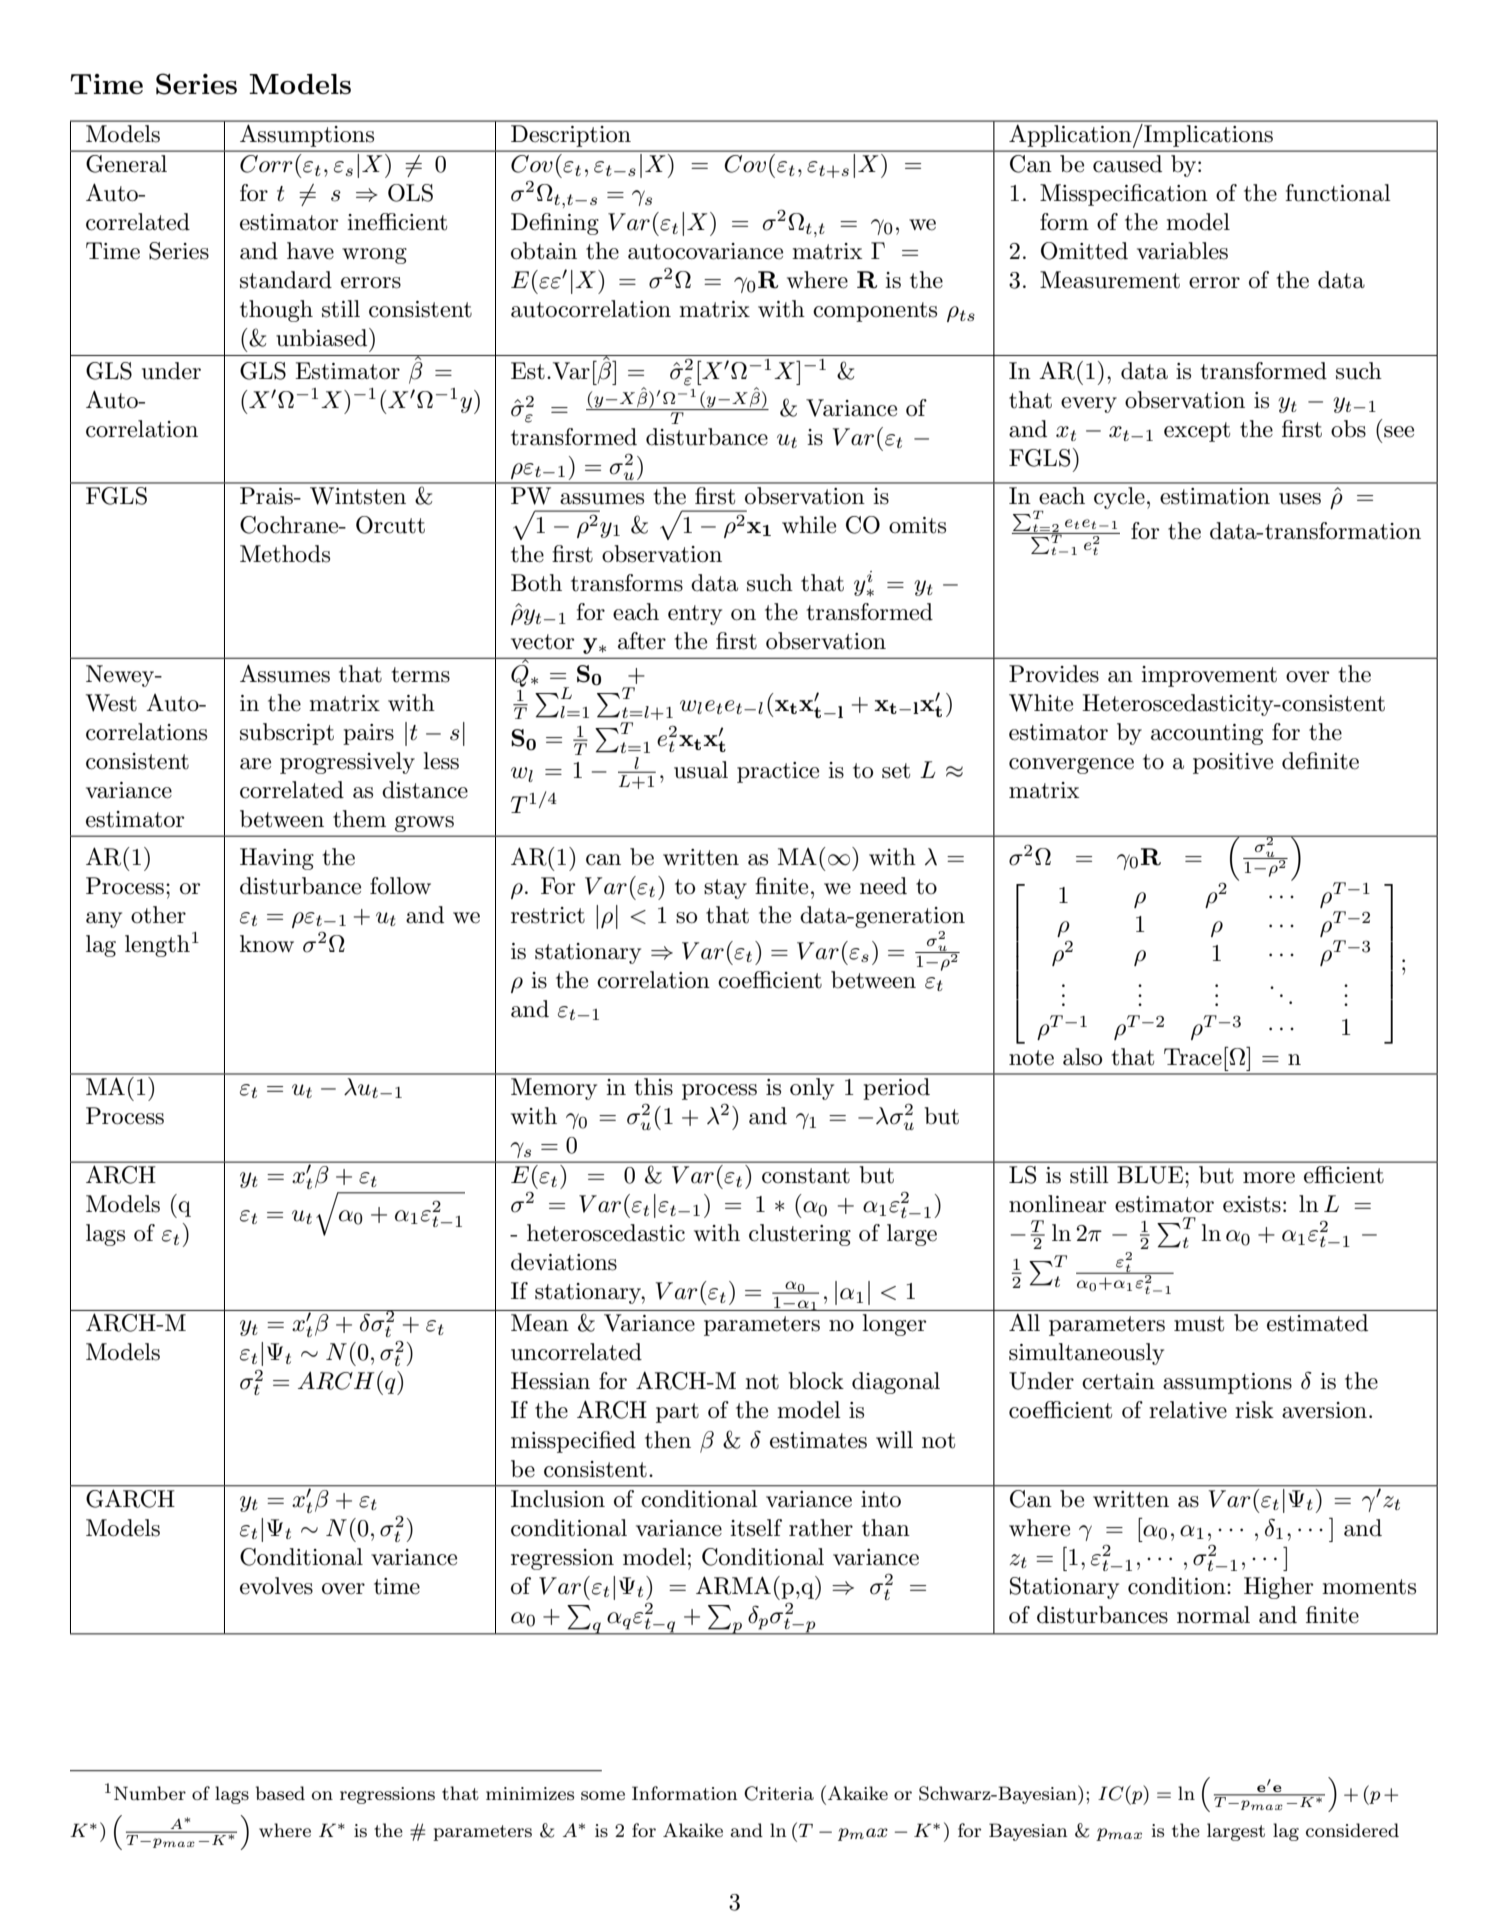 The image size is (1487, 1925). Describe the element at coordinates (310, 251) in the document. I see `have` at that location.
